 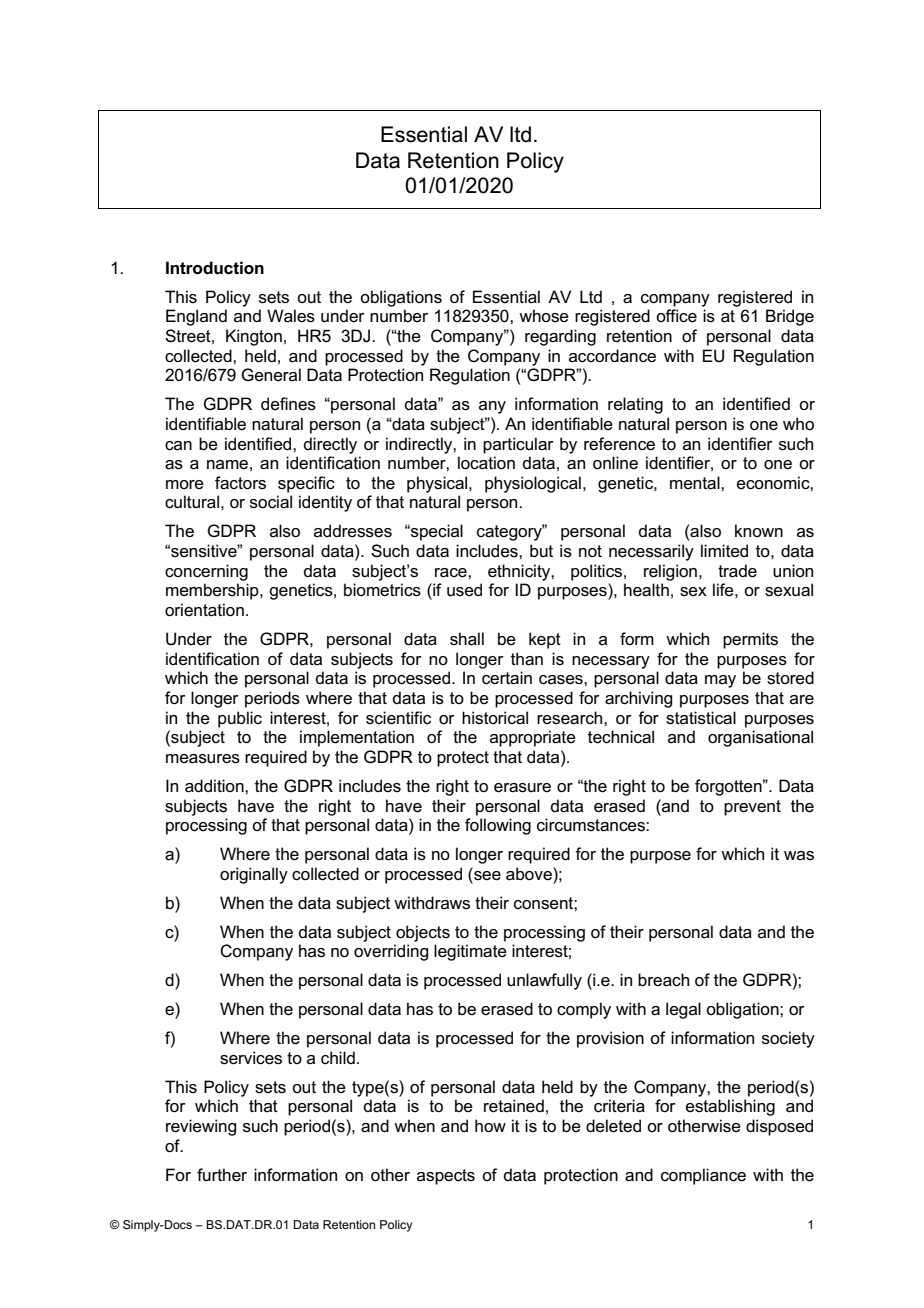 I want to click on physiological, so click(x=533, y=484).
